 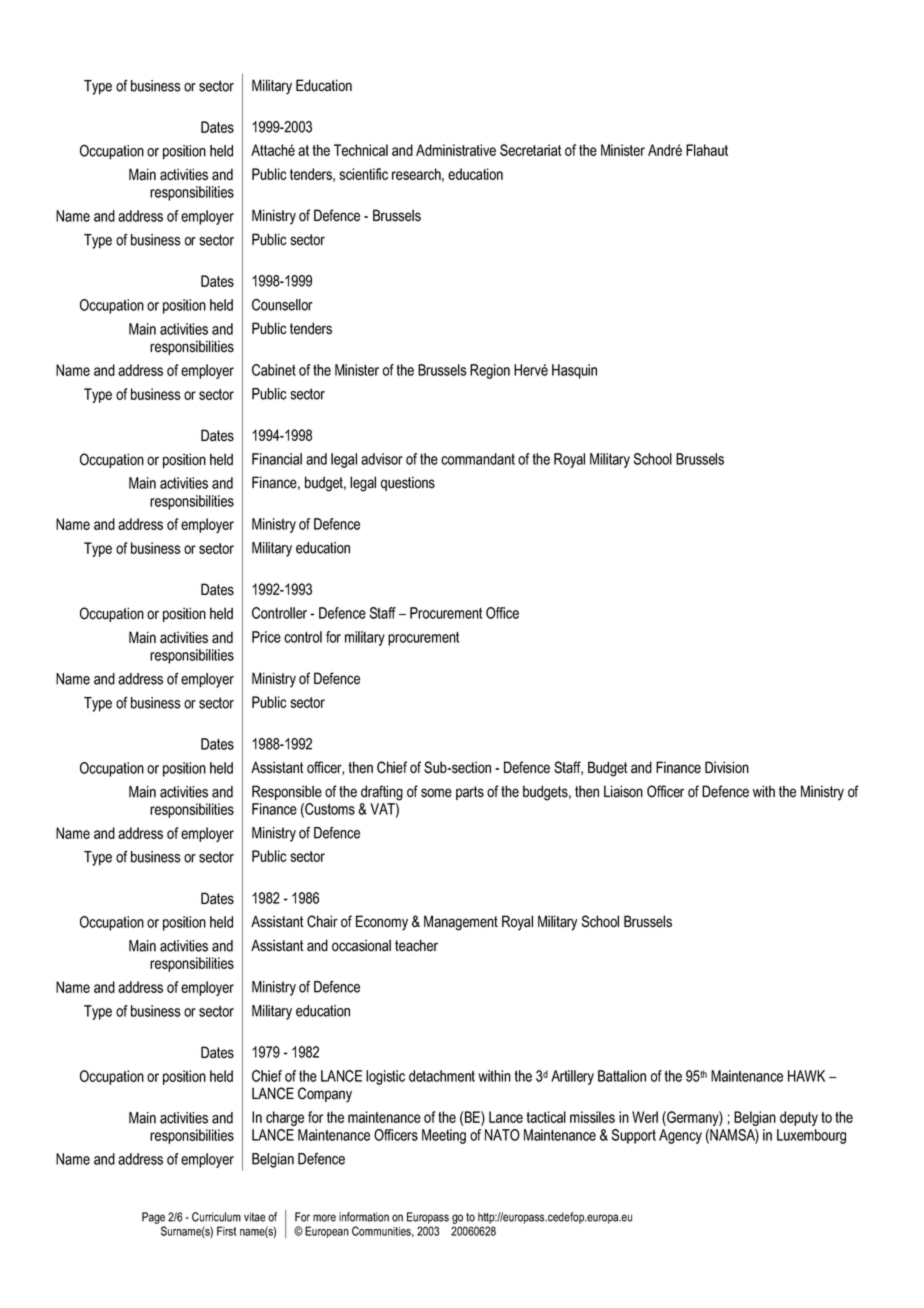 I want to click on Curriculum, so click(x=216, y=1217).
